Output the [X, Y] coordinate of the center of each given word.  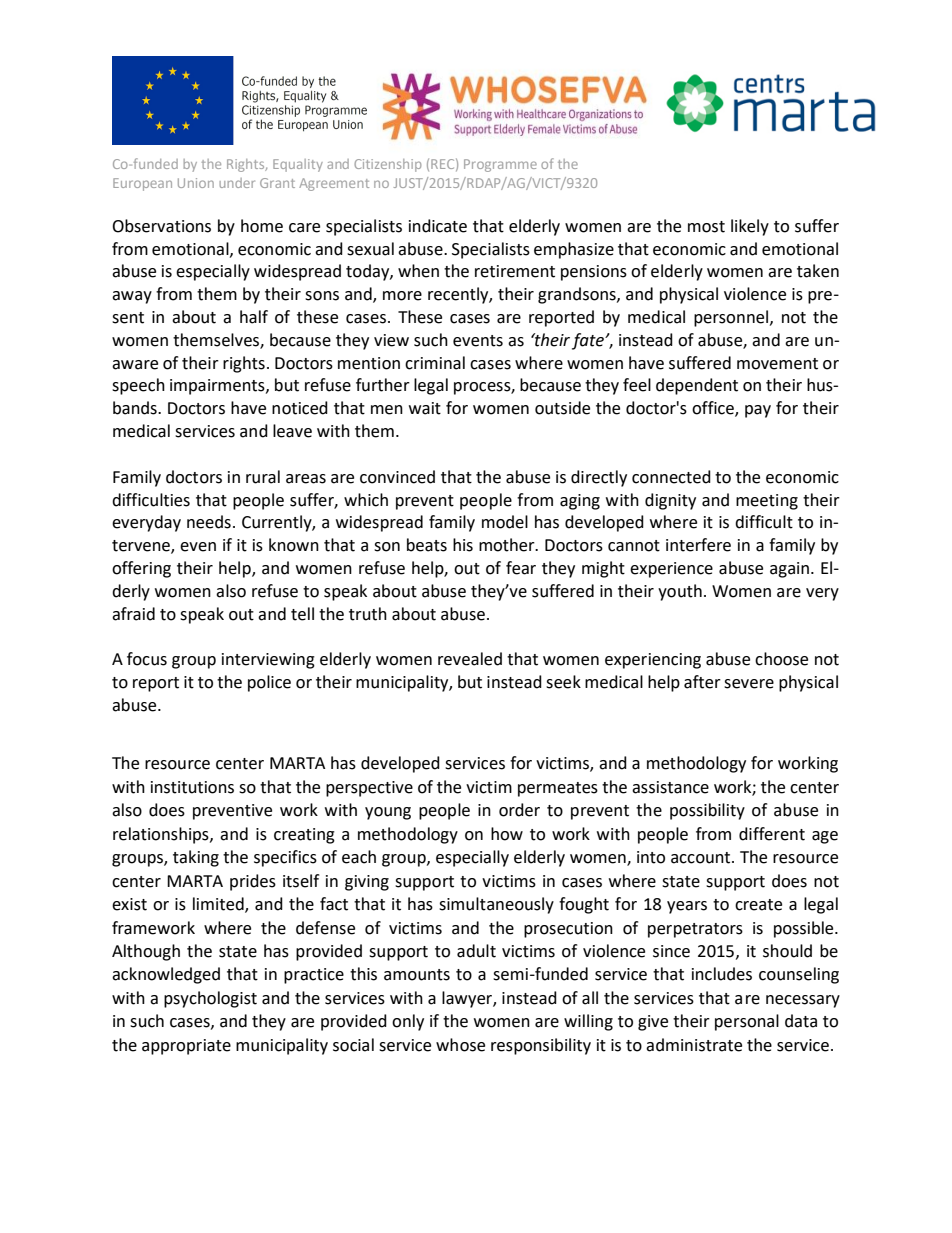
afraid [133, 614]
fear [521, 568]
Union [196, 183]
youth [680, 592]
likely [750, 227]
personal [747, 1022]
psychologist [210, 999]
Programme [500, 165]
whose [460, 1045]
